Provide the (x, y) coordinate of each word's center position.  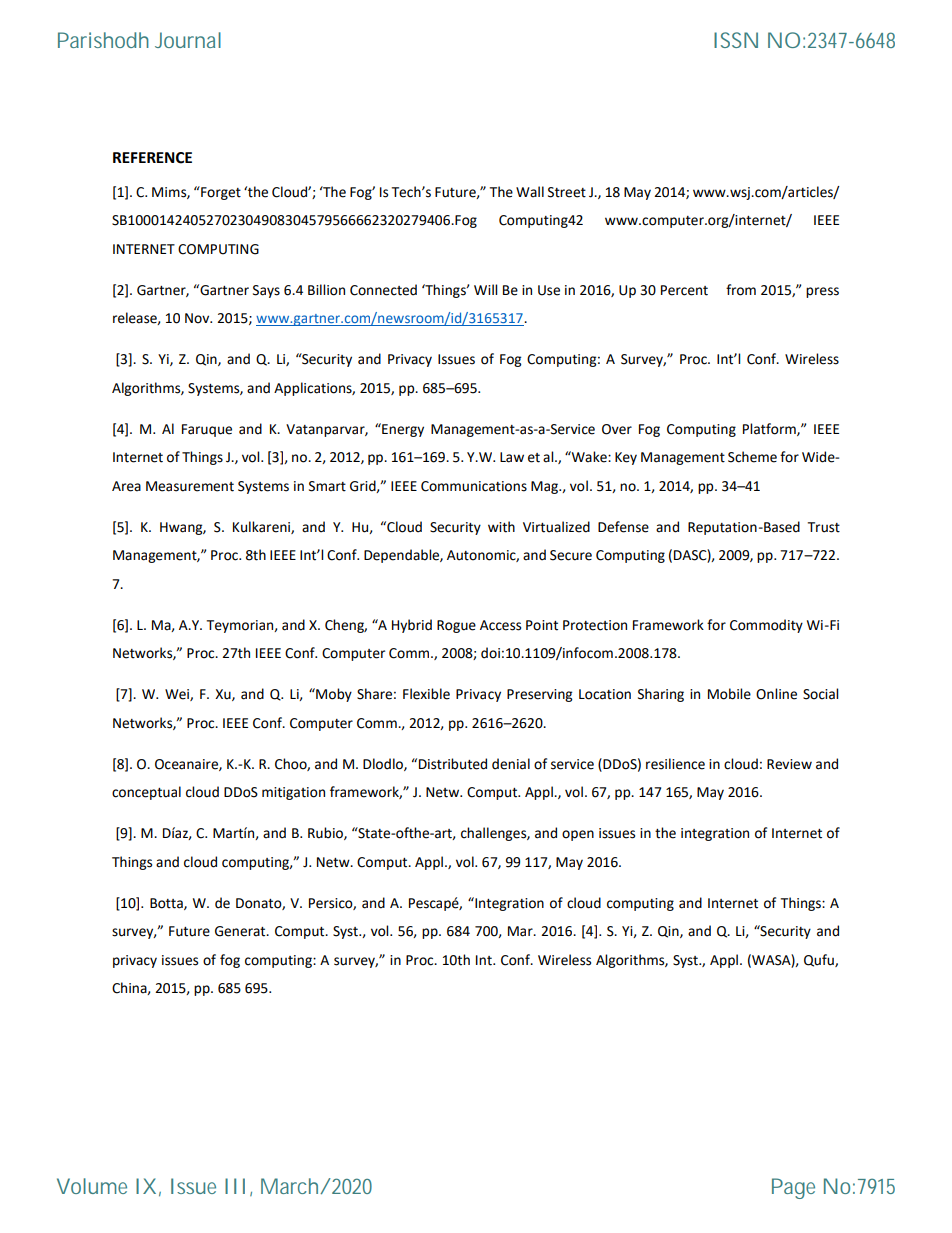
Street (567, 192)
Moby (333, 695)
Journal (188, 40)
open (578, 835)
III (235, 1186)
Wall (530, 192)
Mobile (729, 694)
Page (793, 1188)
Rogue (456, 626)
